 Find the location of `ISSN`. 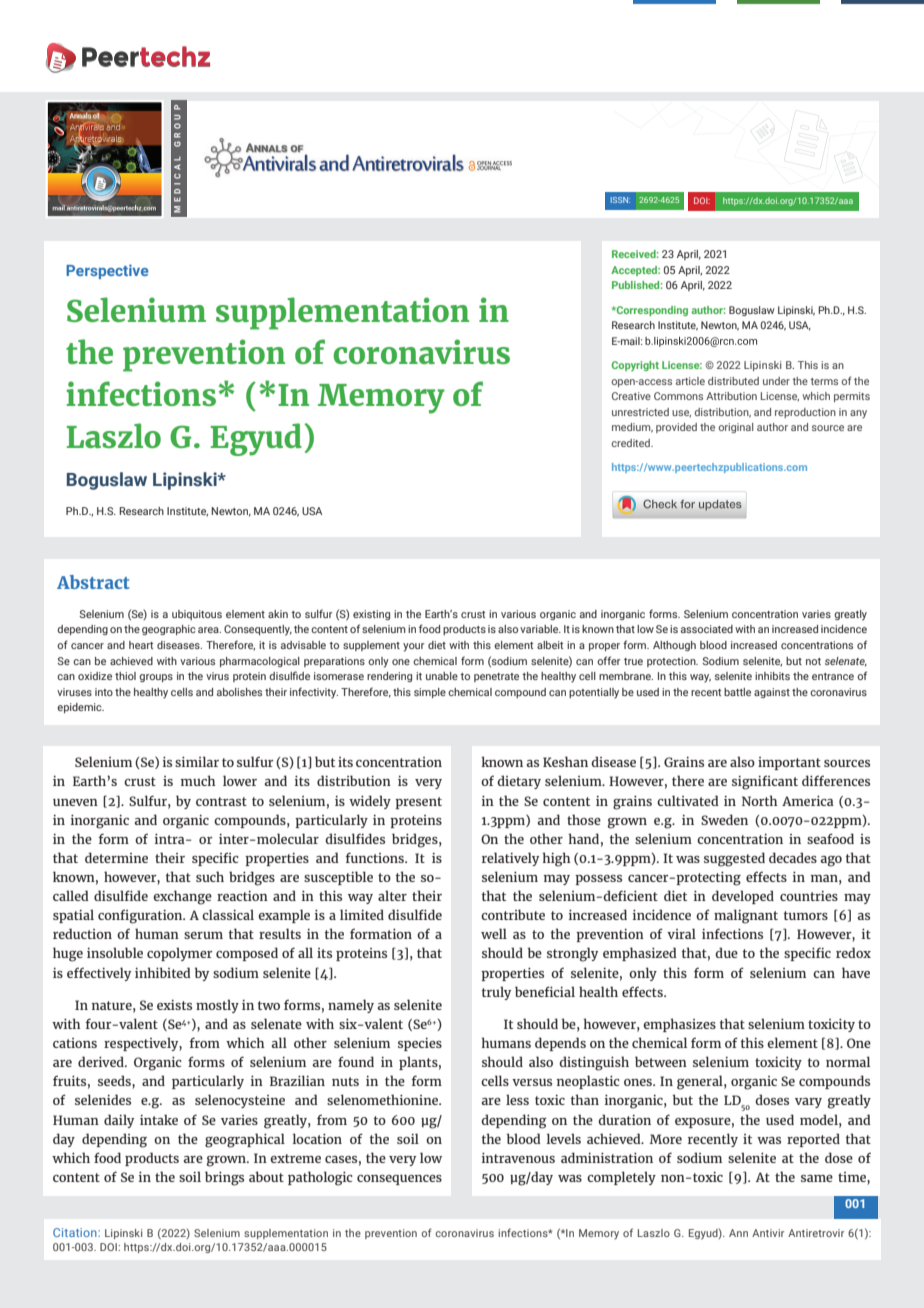

ISSN is located at coordinates (620, 200).
